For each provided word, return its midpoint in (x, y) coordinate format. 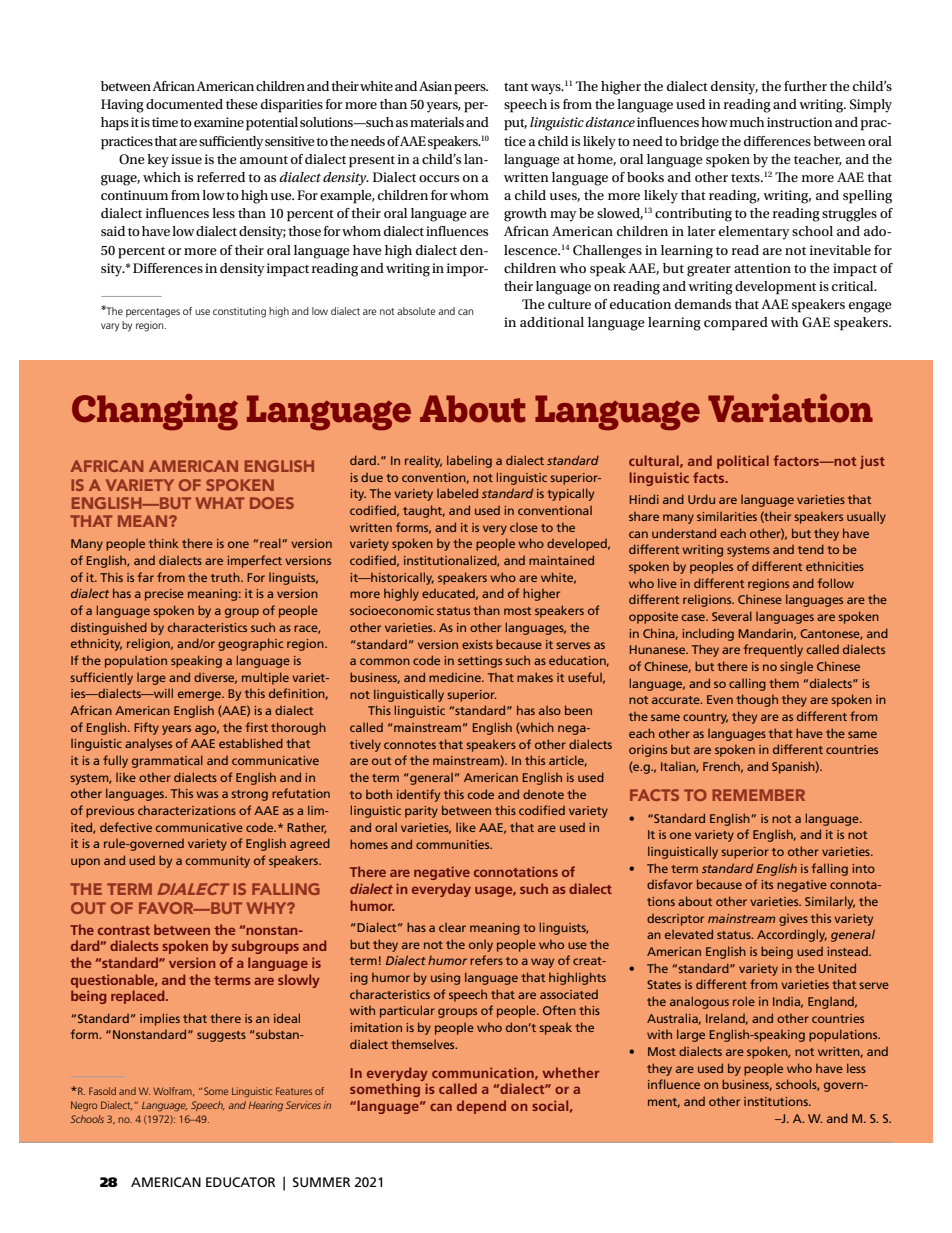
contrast (124, 930)
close (524, 527)
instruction (800, 122)
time (165, 122)
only (481, 946)
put (515, 125)
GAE (816, 322)
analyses (148, 745)
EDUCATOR (240, 1182)
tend (811, 549)
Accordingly (792, 935)
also (550, 710)
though (757, 700)
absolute (416, 311)
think (164, 543)
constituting (239, 312)
